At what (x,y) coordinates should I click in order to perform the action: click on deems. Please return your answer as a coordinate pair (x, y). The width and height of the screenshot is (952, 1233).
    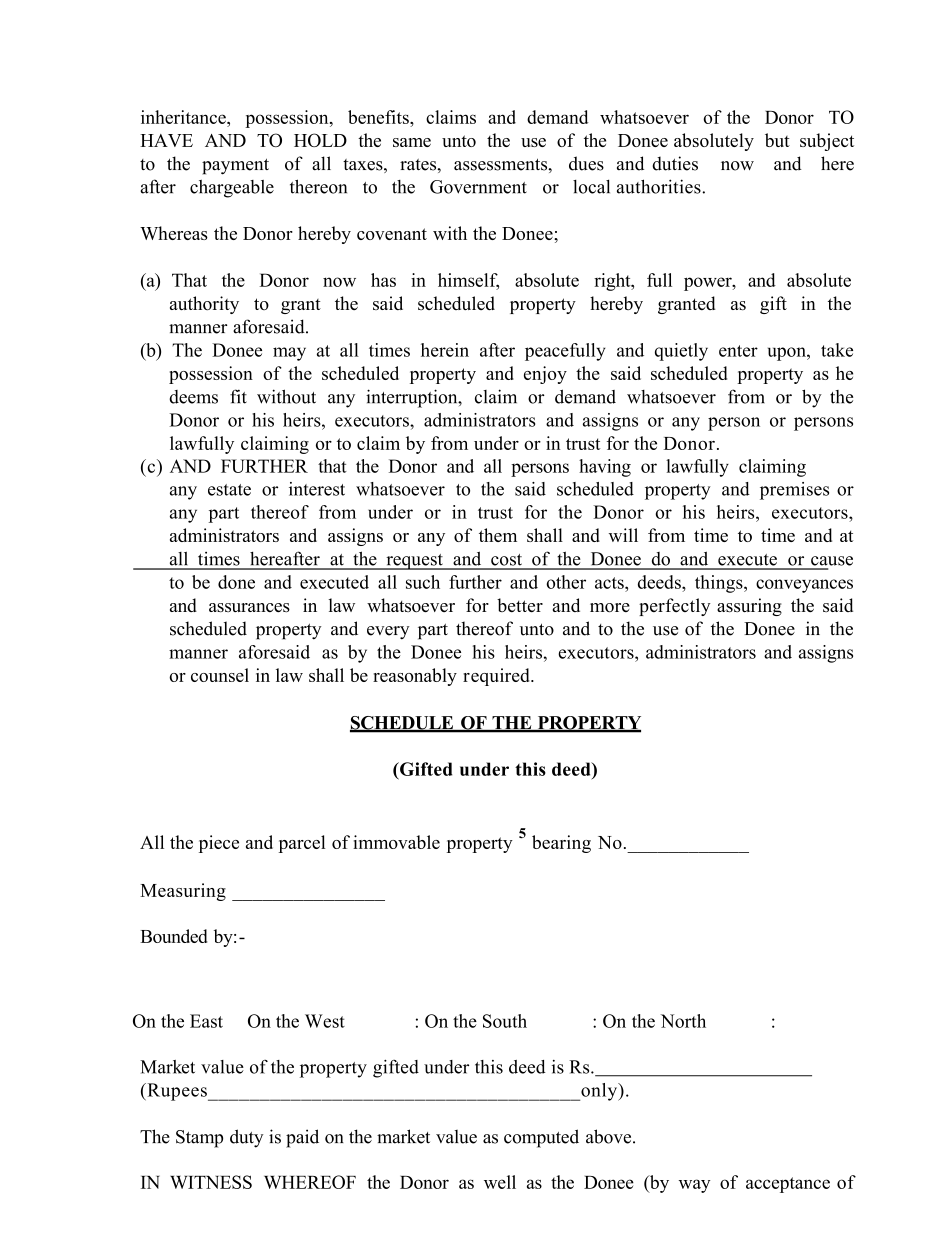
    Looking at the image, I should click on (193, 397).
